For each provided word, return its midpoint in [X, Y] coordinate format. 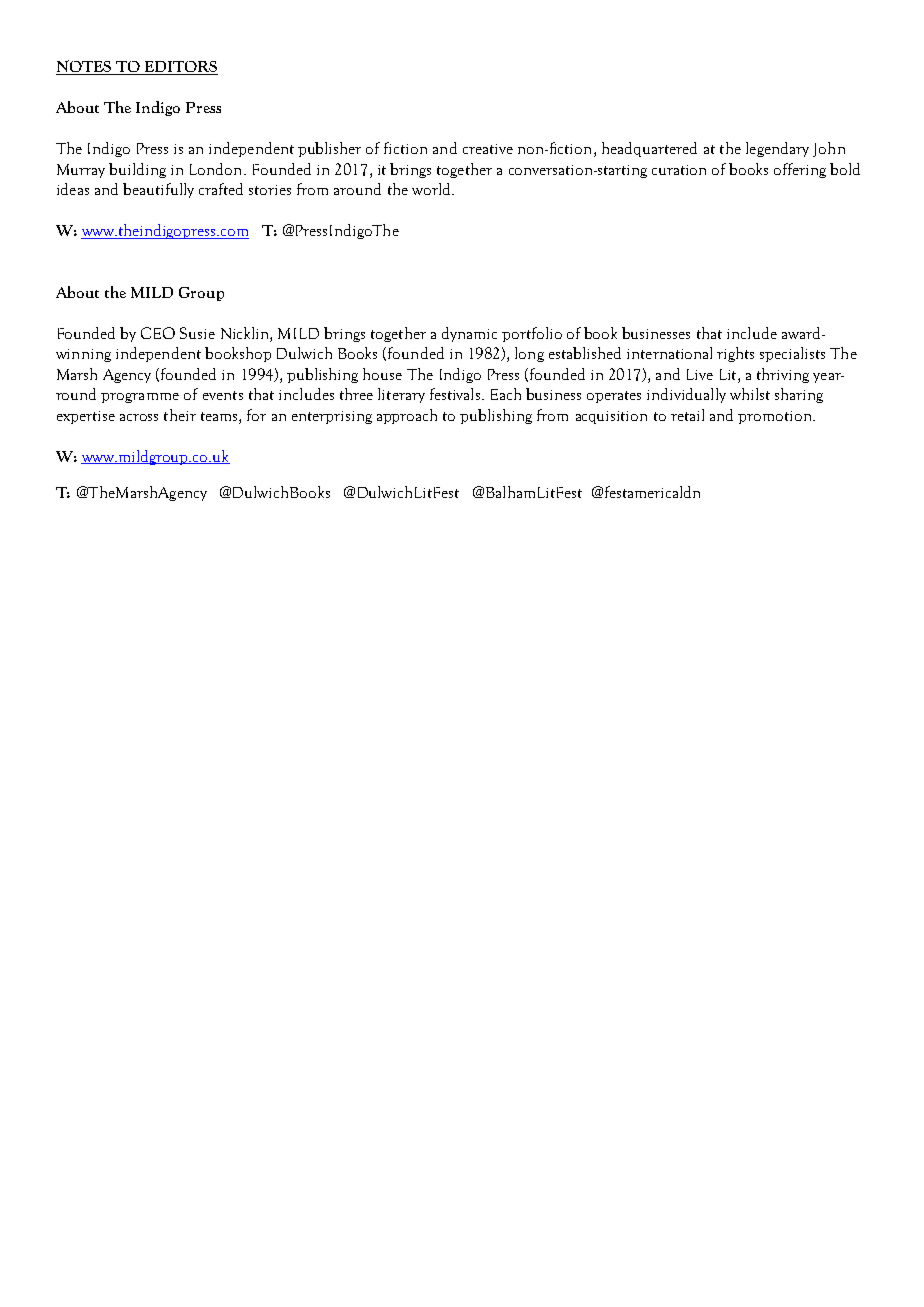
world [432, 189]
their [180, 415]
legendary [777, 149]
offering [800, 170]
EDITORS [180, 68]
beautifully [158, 190]
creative [488, 149]
